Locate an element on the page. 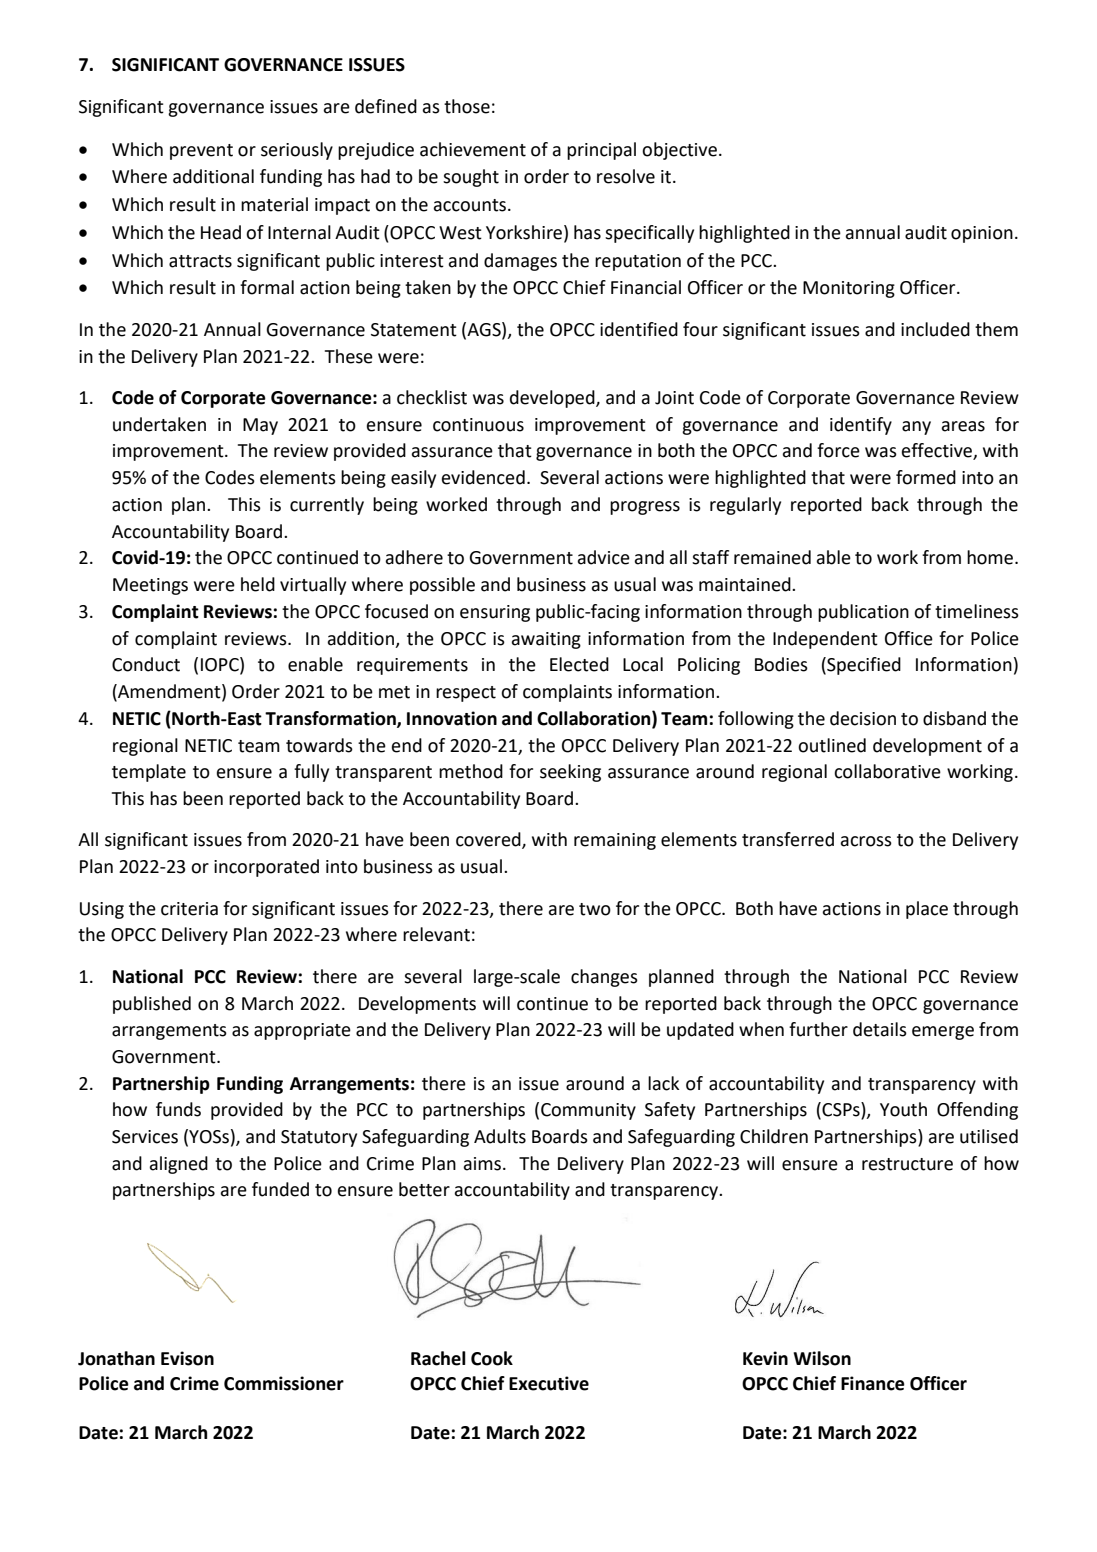  awaiting is located at coordinates (546, 640).
